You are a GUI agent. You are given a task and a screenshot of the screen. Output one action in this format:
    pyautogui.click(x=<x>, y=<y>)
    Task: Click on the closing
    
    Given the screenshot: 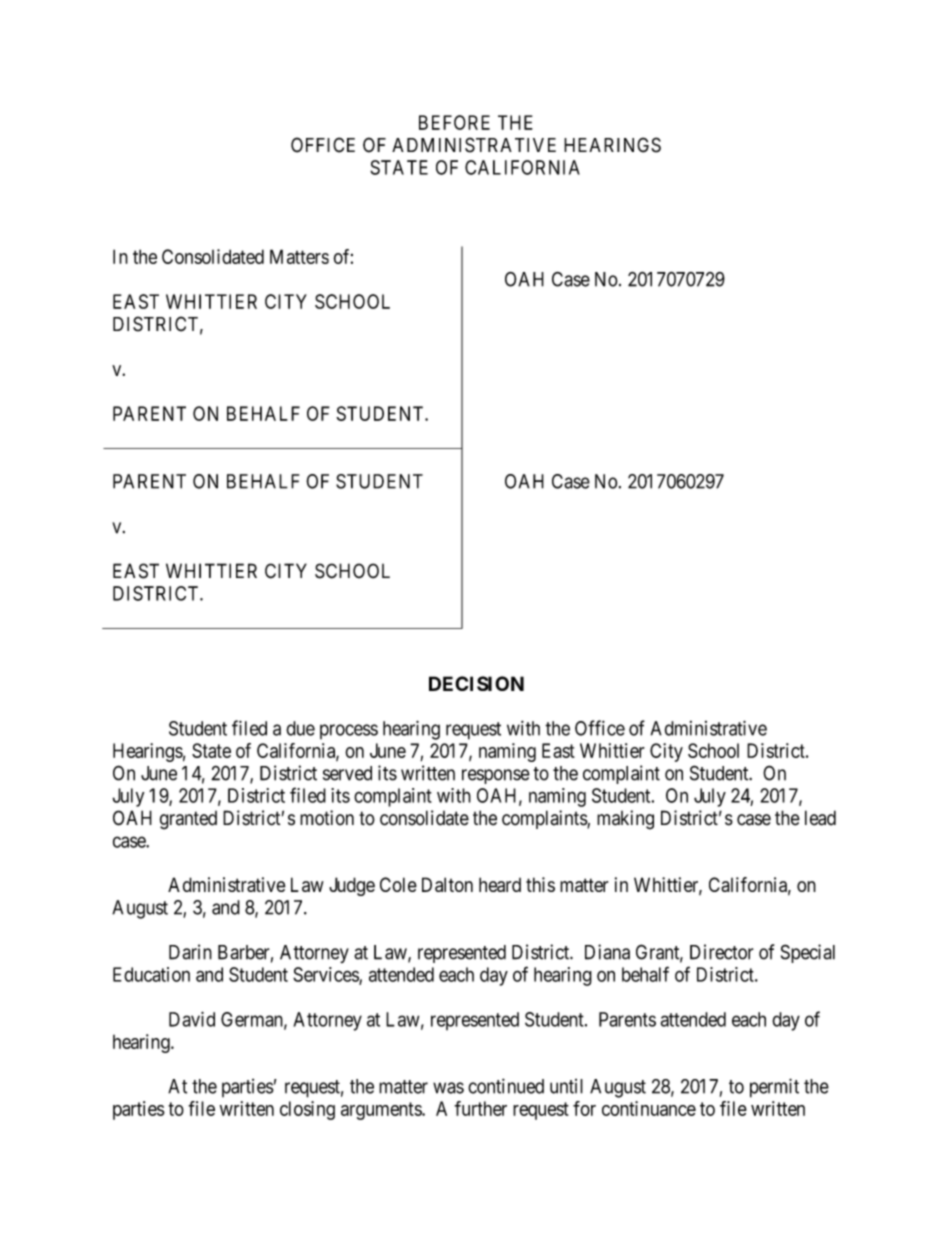 What is the action you would take?
    pyautogui.click(x=307, y=1110)
